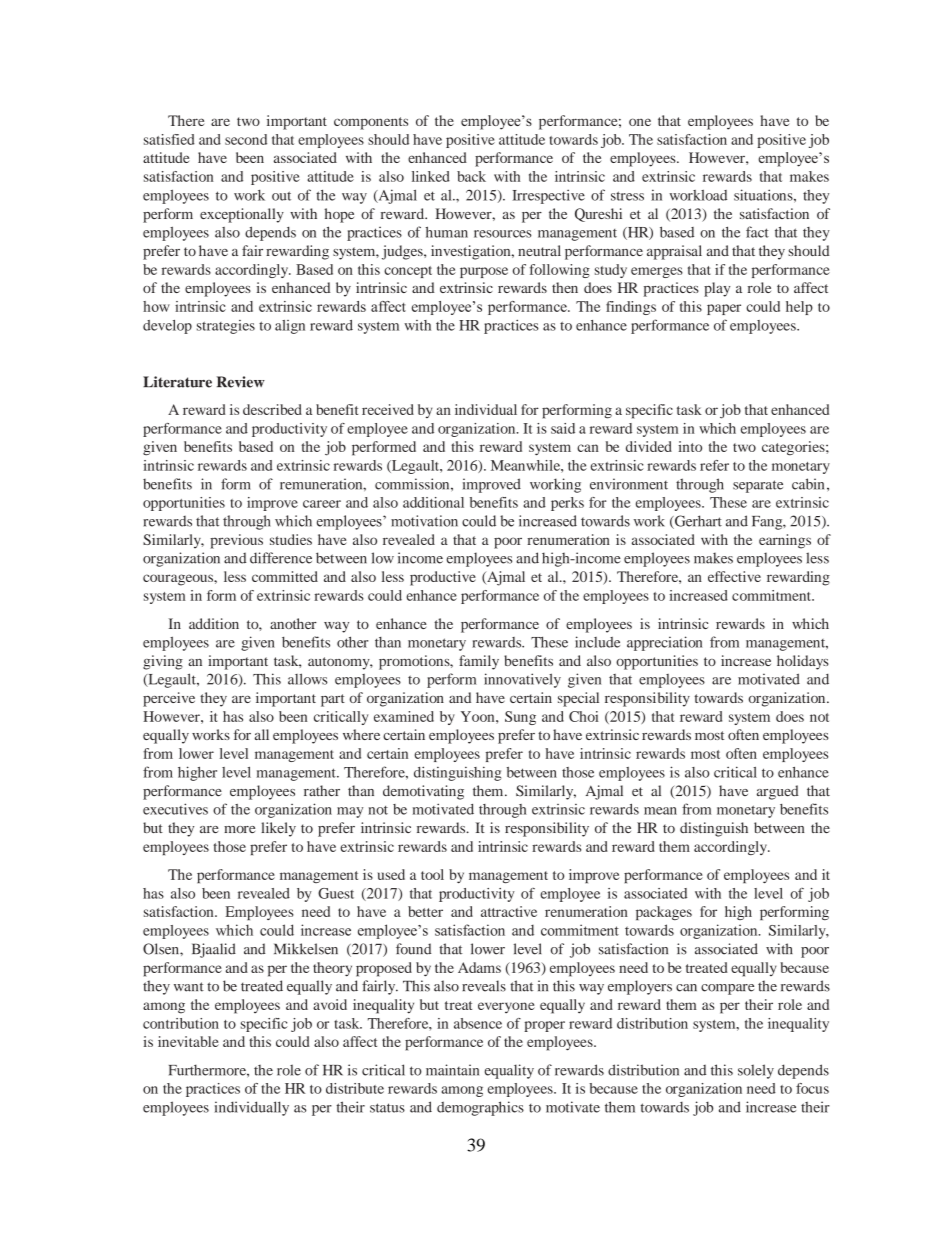  What do you see at coordinates (734, 576) in the document?
I see `effective` at bounding box center [734, 576].
